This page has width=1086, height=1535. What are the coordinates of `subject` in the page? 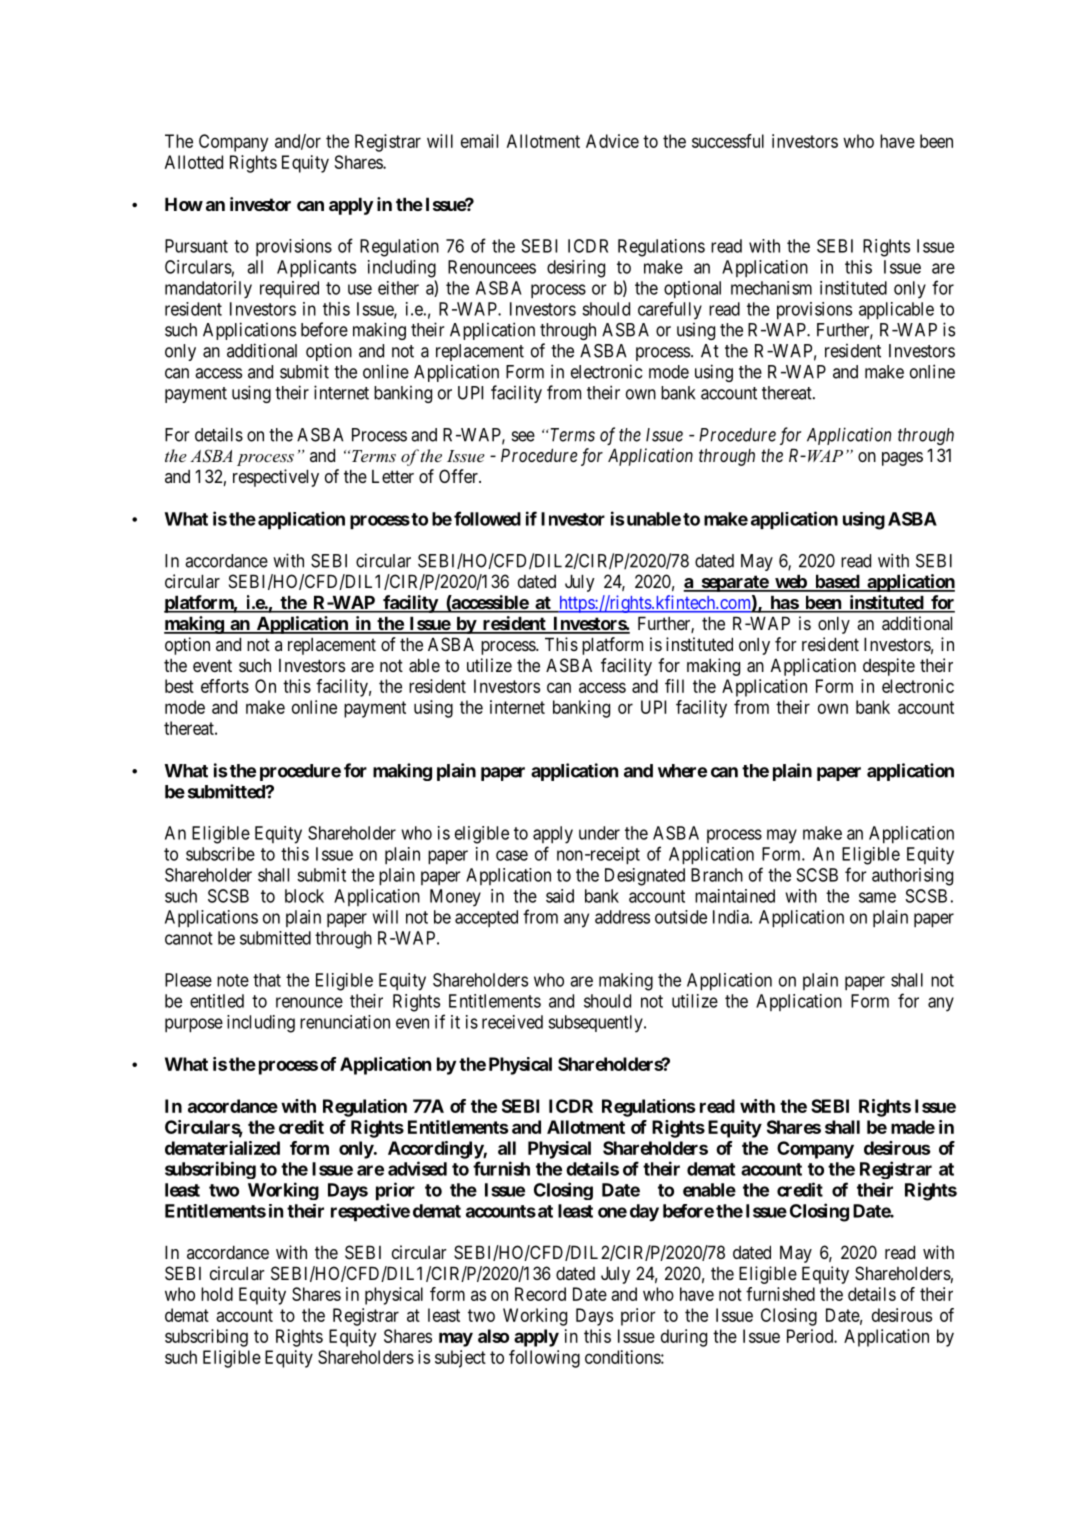 It's located at (460, 1359).
